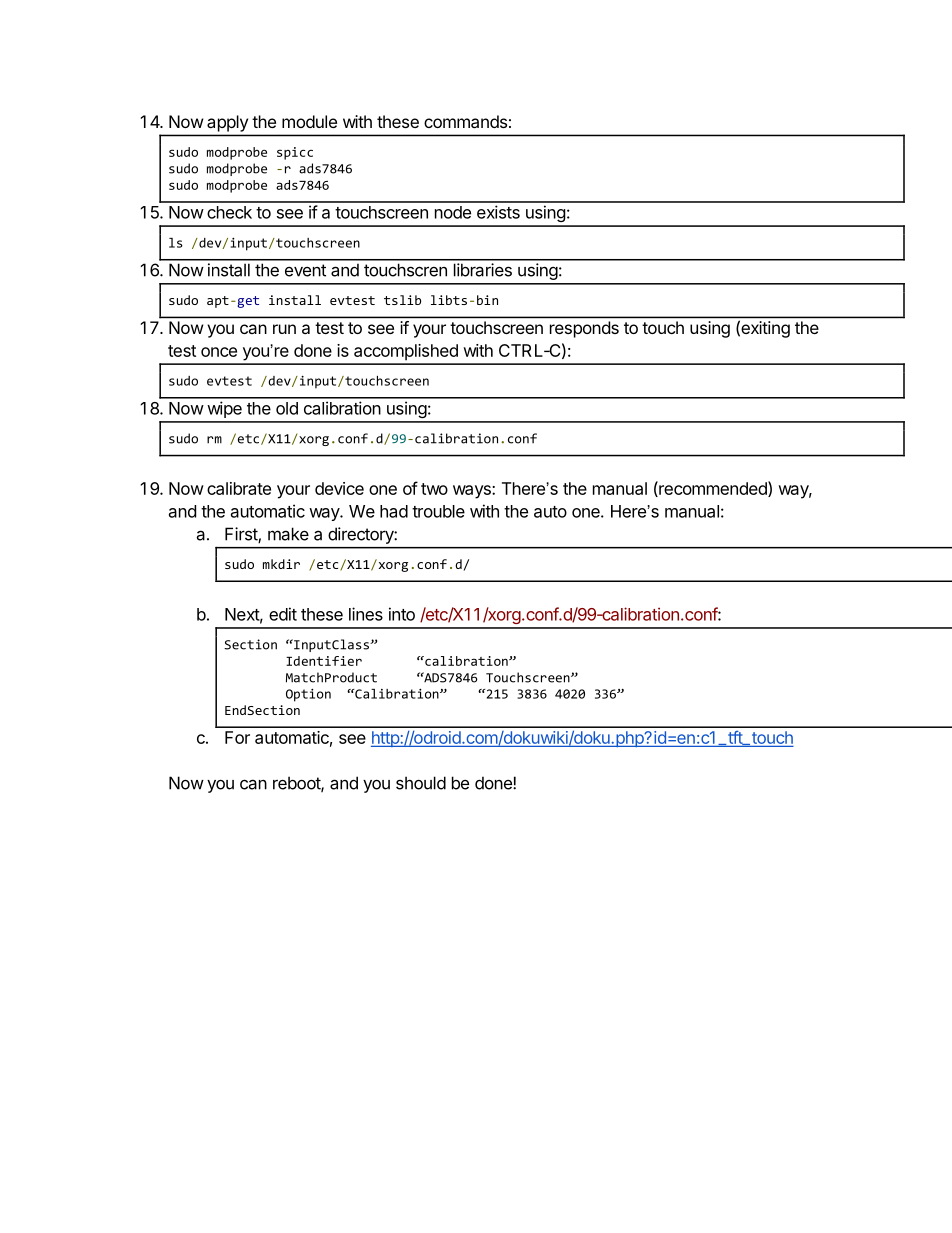 This screenshot has width=952, height=1233. Describe the element at coordinates (483, 270) in the screenshot. I see `libraries` at that location.
